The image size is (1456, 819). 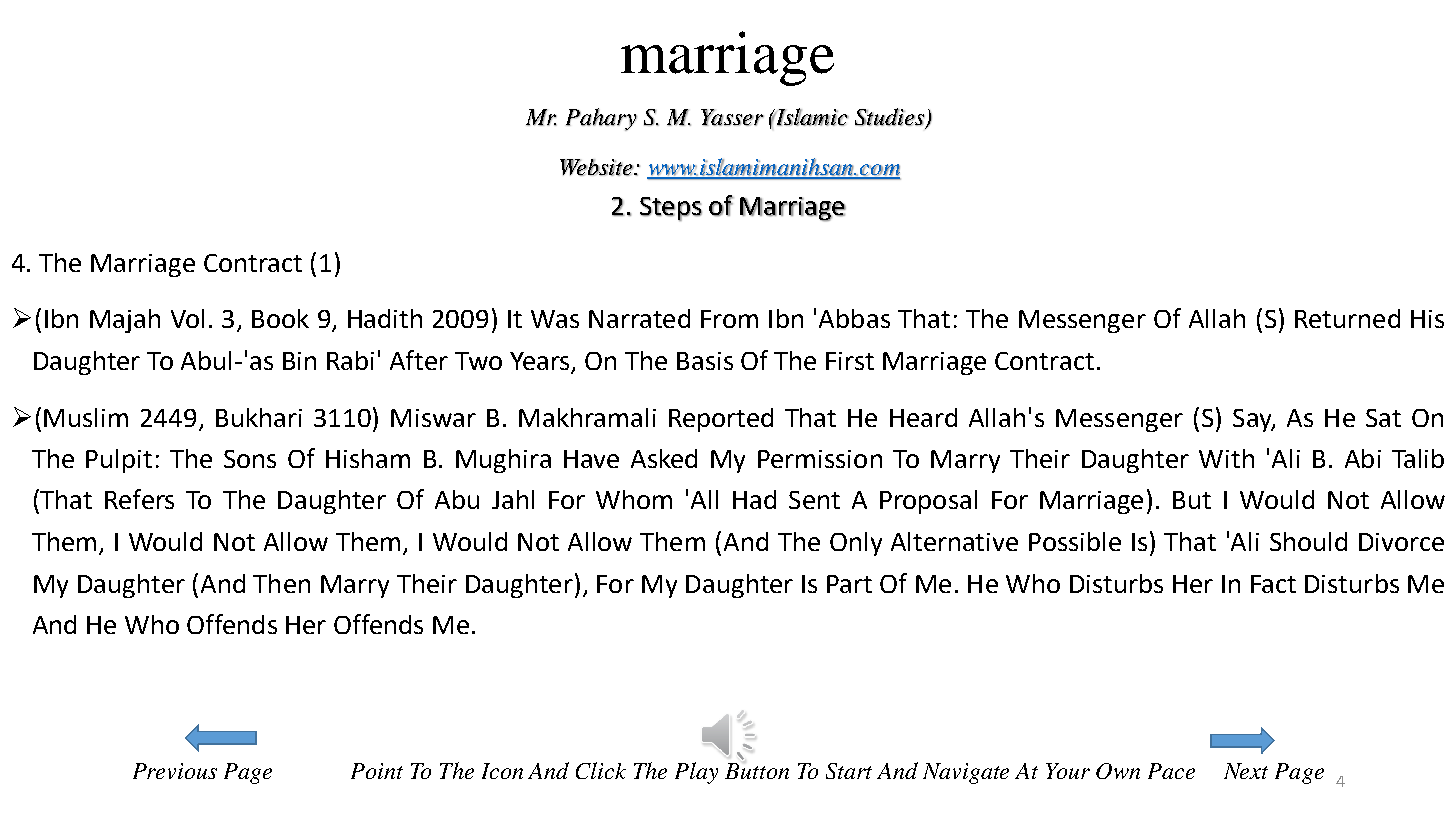 What do you see at coordinates (732, 117) in the screenshot?
I see `Yasser` at bounding box center [732, 117].
